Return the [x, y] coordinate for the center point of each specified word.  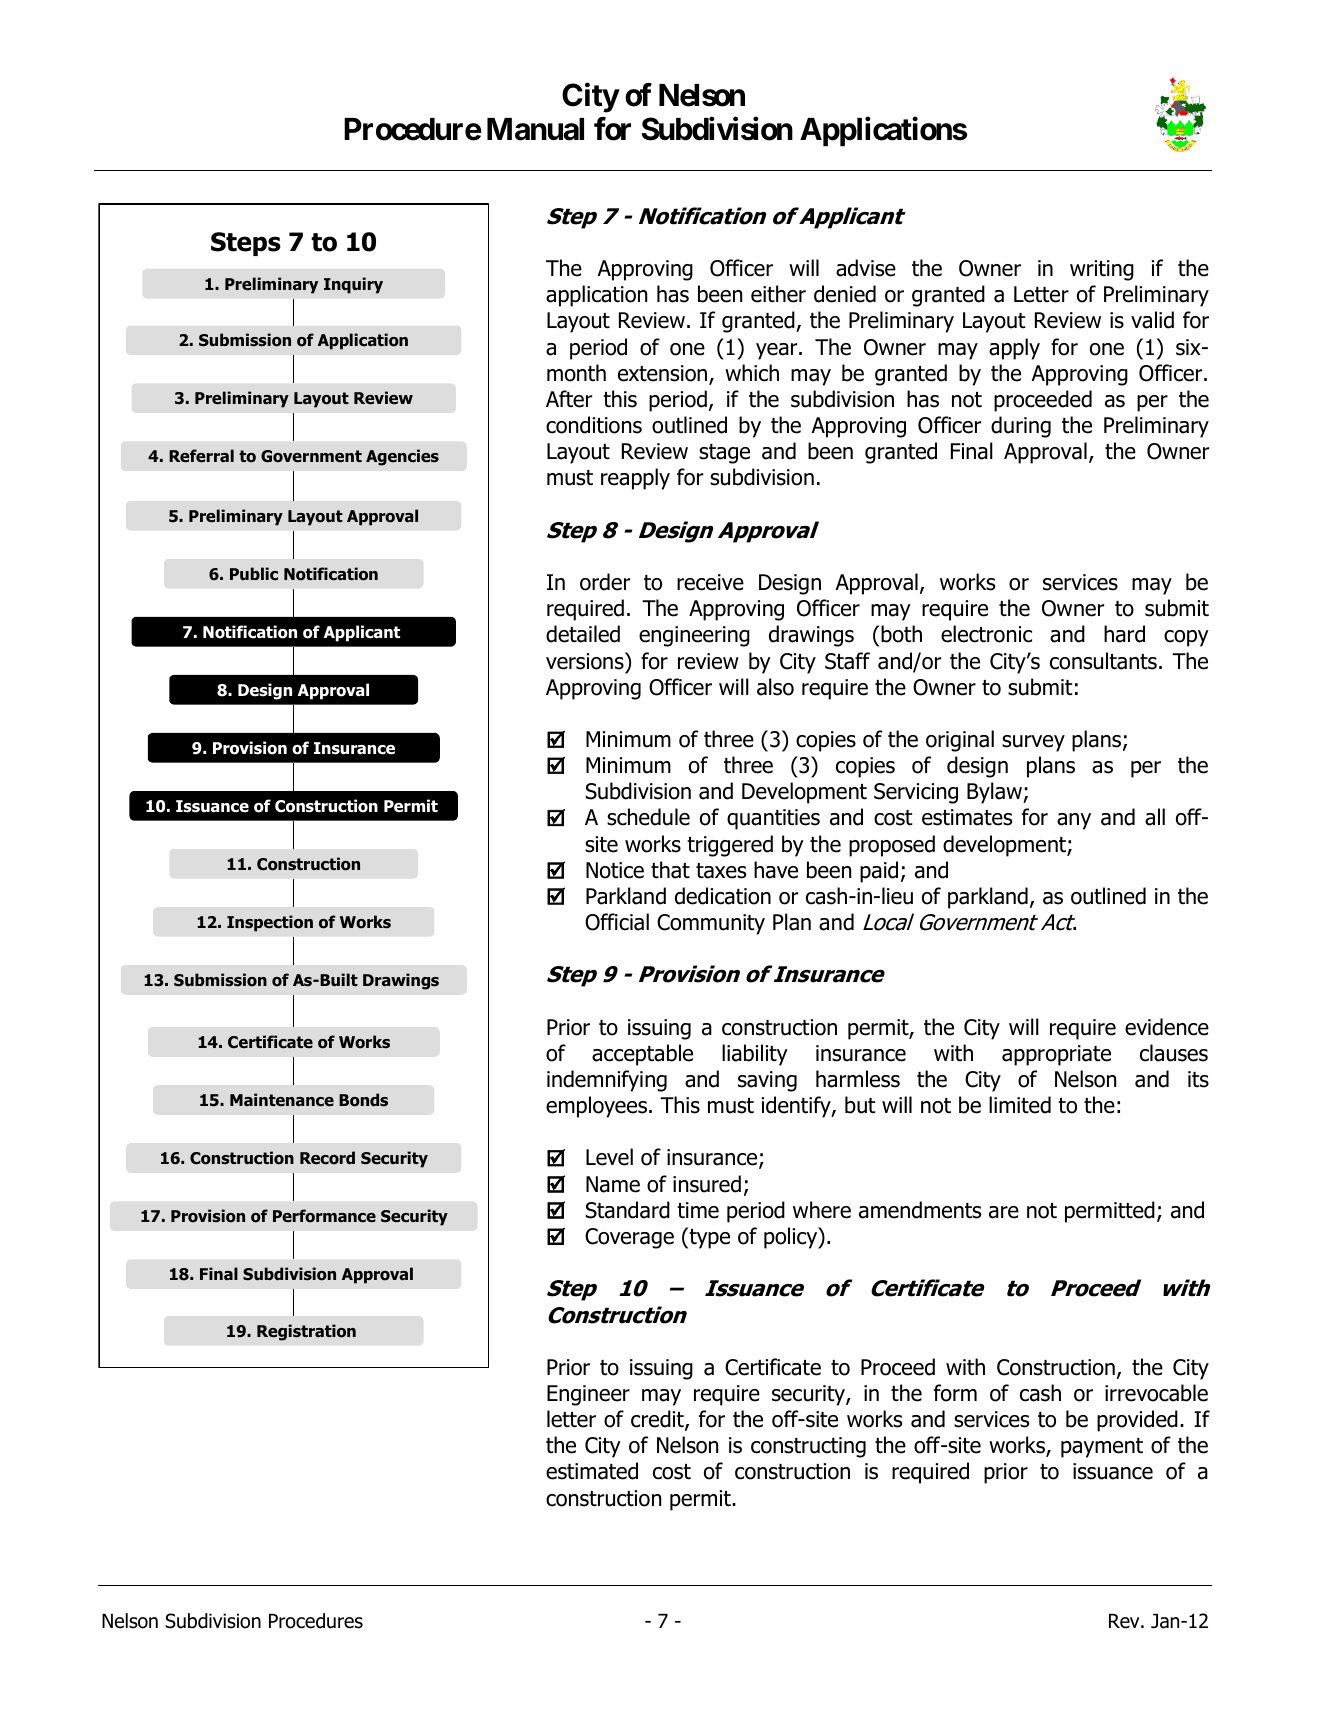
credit [658, 1420]
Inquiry [353, 285]
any [1074, 821]
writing [1102, 270]
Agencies [402, 457]
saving [767, 1081]
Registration [306, 1332]
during [1021, 427]
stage [724, 454]
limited [1020, 1105]
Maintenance [282, 1099]
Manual [535, 129]
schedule [648, 817]
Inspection [270, 923]
